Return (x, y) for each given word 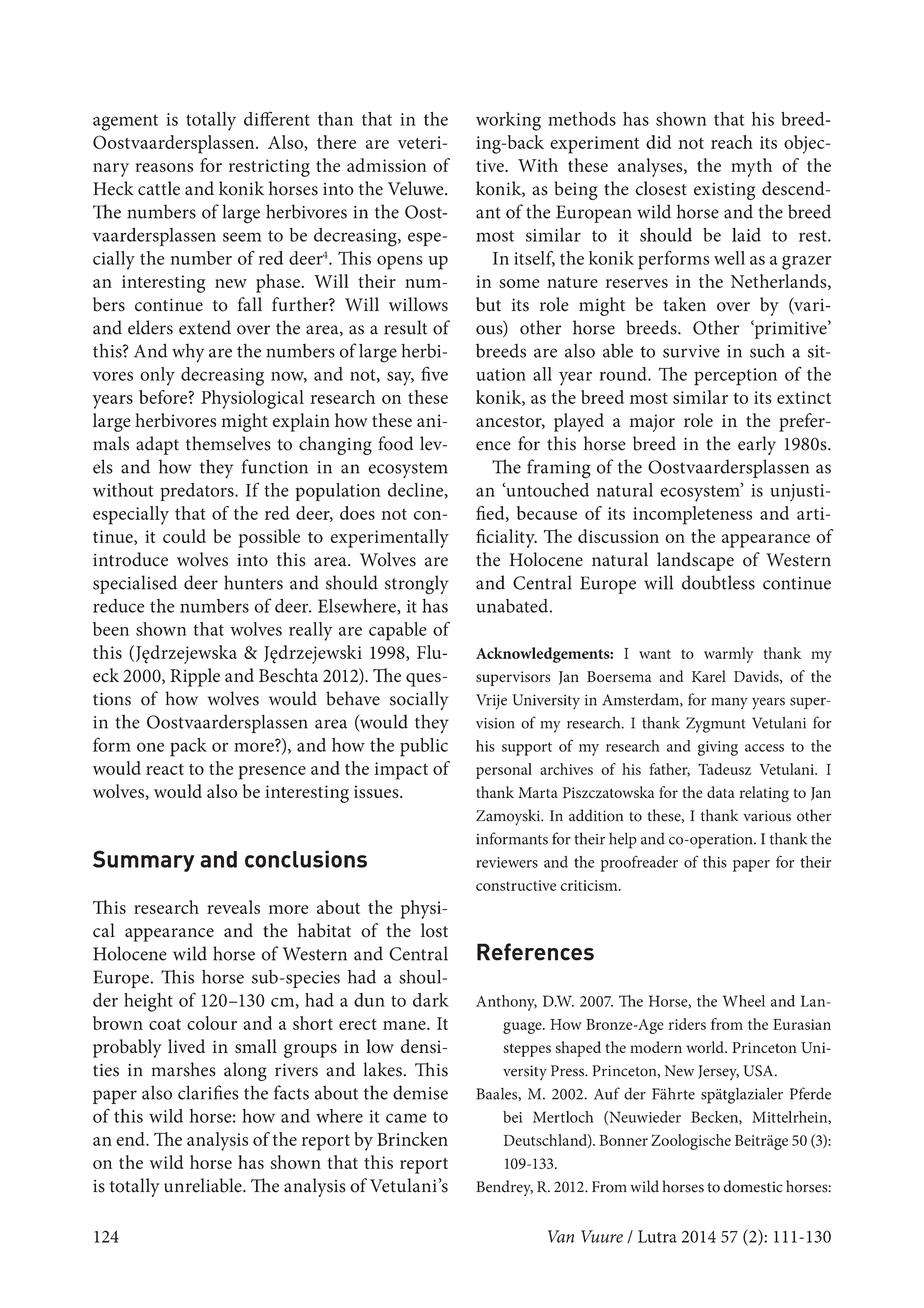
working (508, 121)
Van (561, 1236)
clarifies (208, 1092)
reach (732, 142)
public (424, 747)
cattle (159, 188)
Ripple (195, 677)
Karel (709, 676)
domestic (753, 1186)
